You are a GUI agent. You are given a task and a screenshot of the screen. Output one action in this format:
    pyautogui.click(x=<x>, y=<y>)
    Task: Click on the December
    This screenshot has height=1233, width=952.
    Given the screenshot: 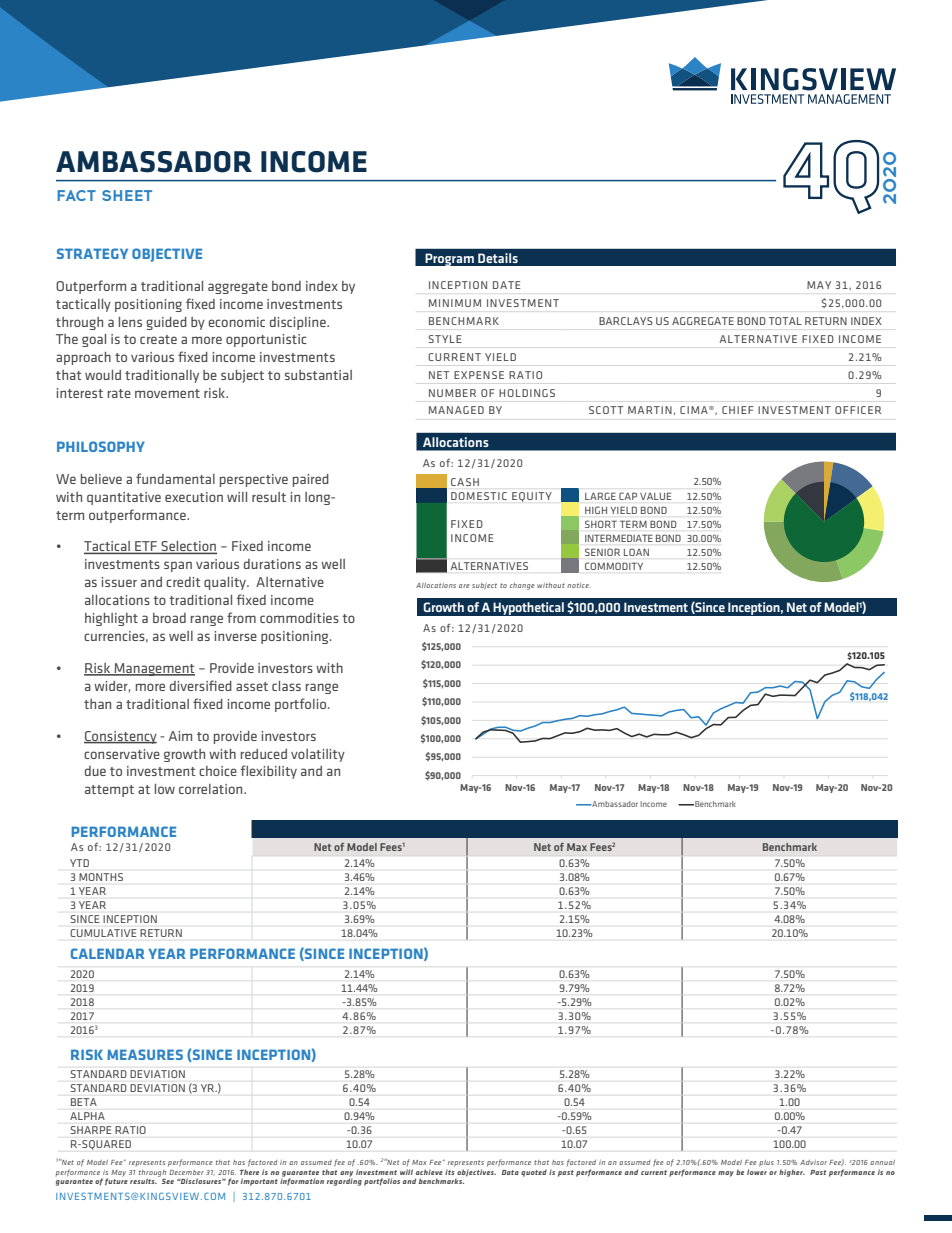 What is the action you would take?
    pyautogui.click(x=186, y=1172)
